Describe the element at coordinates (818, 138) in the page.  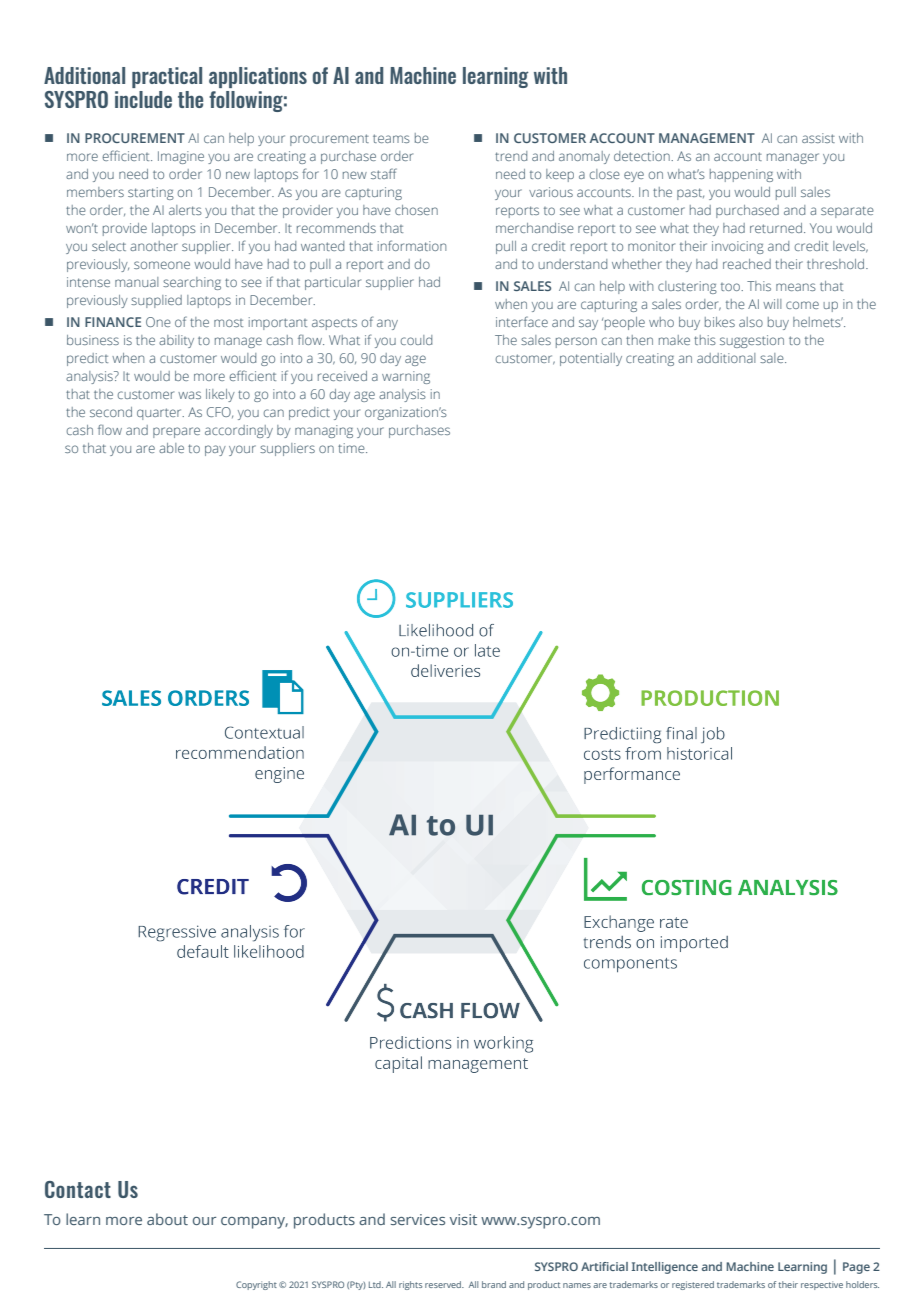
I see `assist` at that location.
